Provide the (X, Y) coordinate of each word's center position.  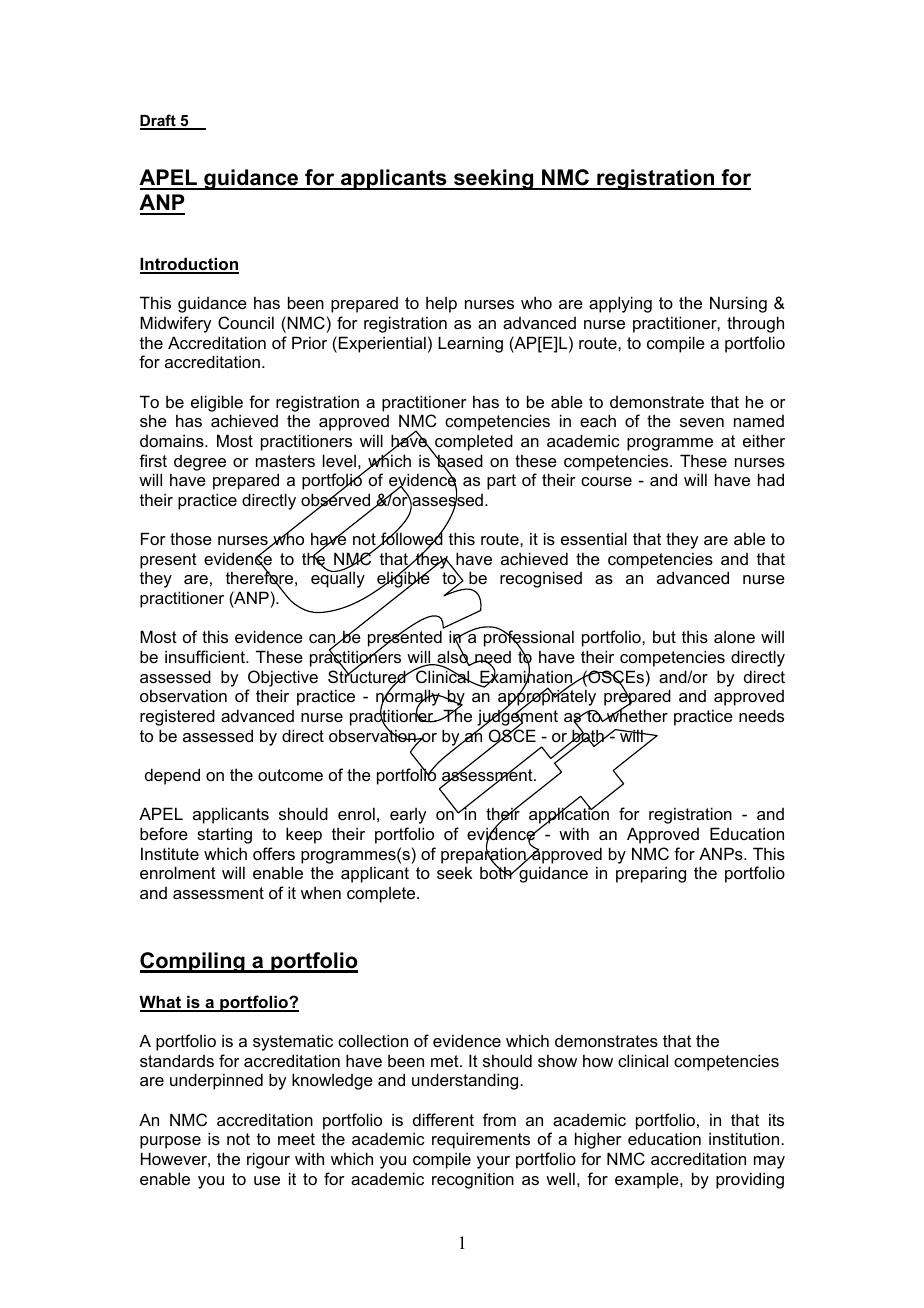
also (452, 657)
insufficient (206, 656)
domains (173, 440)
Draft (159, 121)
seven (702, 422)
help (441, 304)
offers (274, 853)
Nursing (738, 304)
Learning (470, 344)
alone (734, 637)
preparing (651, 874)
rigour (268, 1160)
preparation (484, 855)
